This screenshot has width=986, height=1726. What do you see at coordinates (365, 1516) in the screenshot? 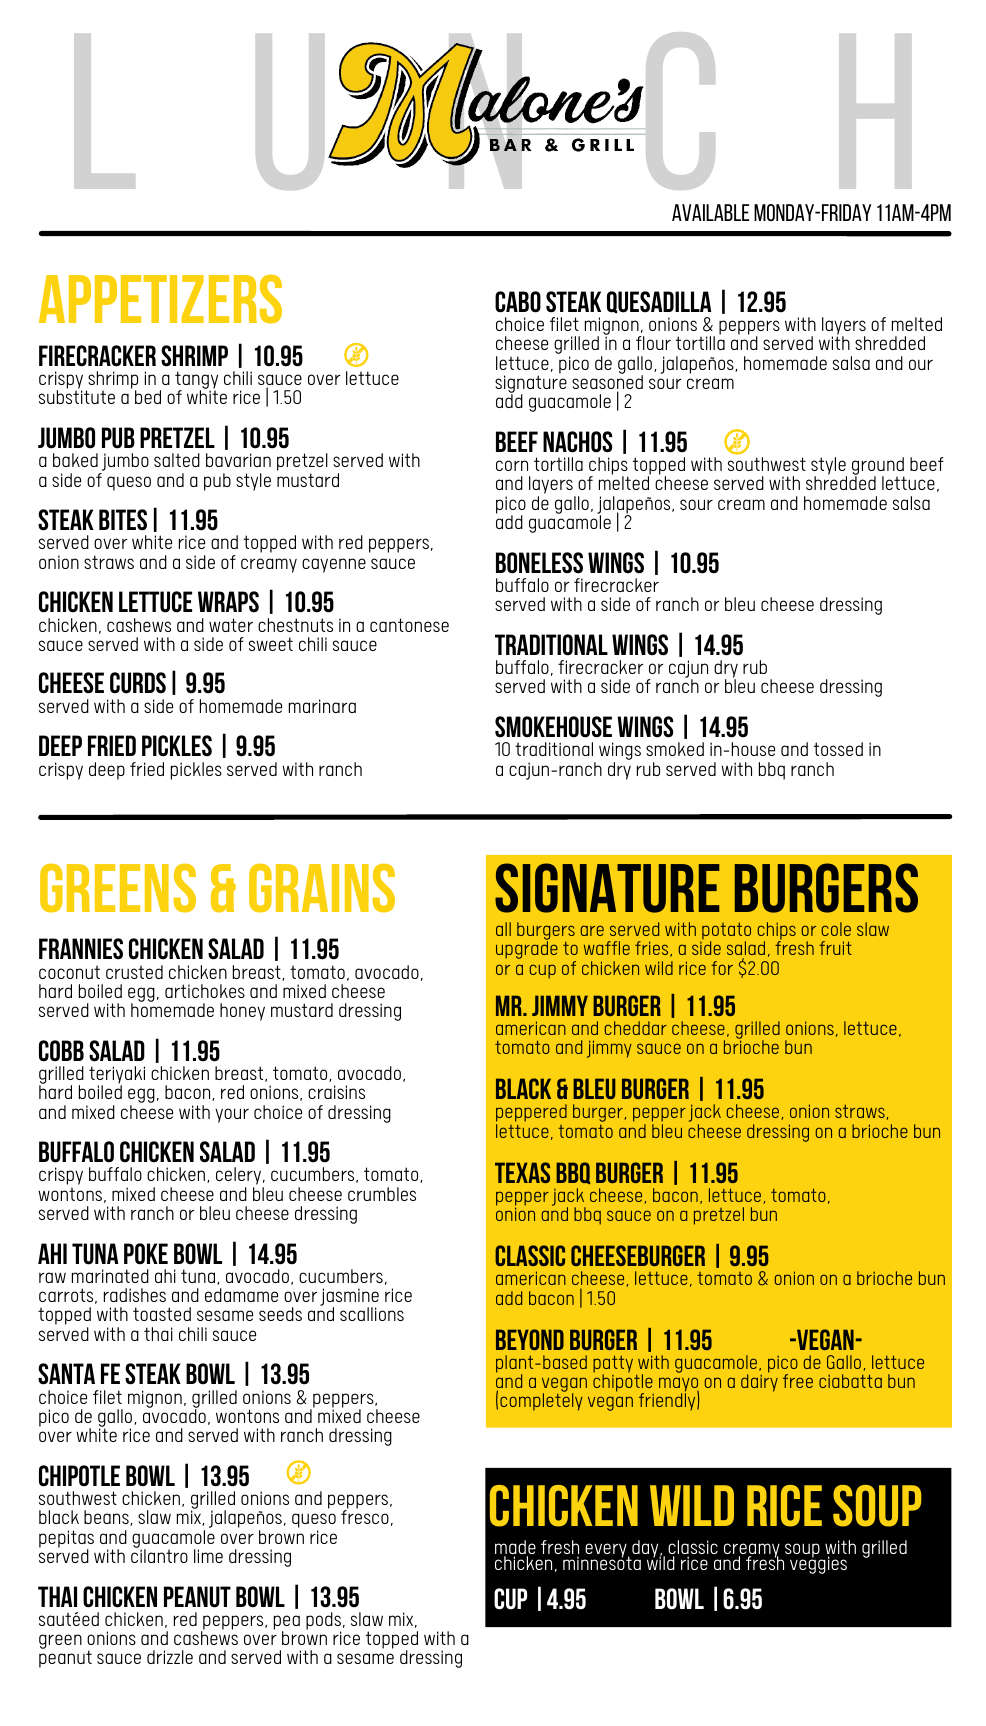
I see `fresco` at bounding box center [365, 1516].
